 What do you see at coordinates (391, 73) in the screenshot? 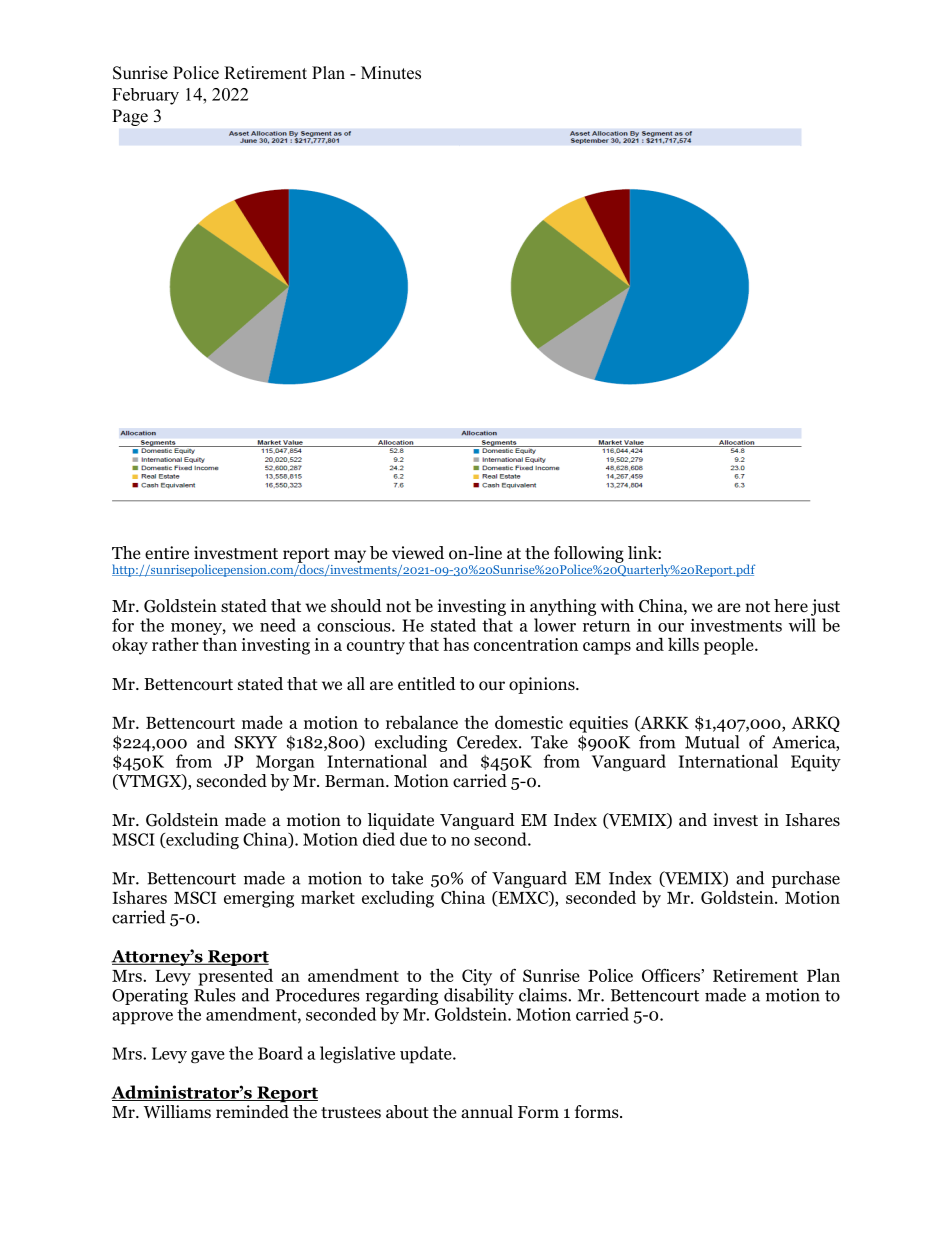
I see `Minutes` at bounding box center [391, 73].
